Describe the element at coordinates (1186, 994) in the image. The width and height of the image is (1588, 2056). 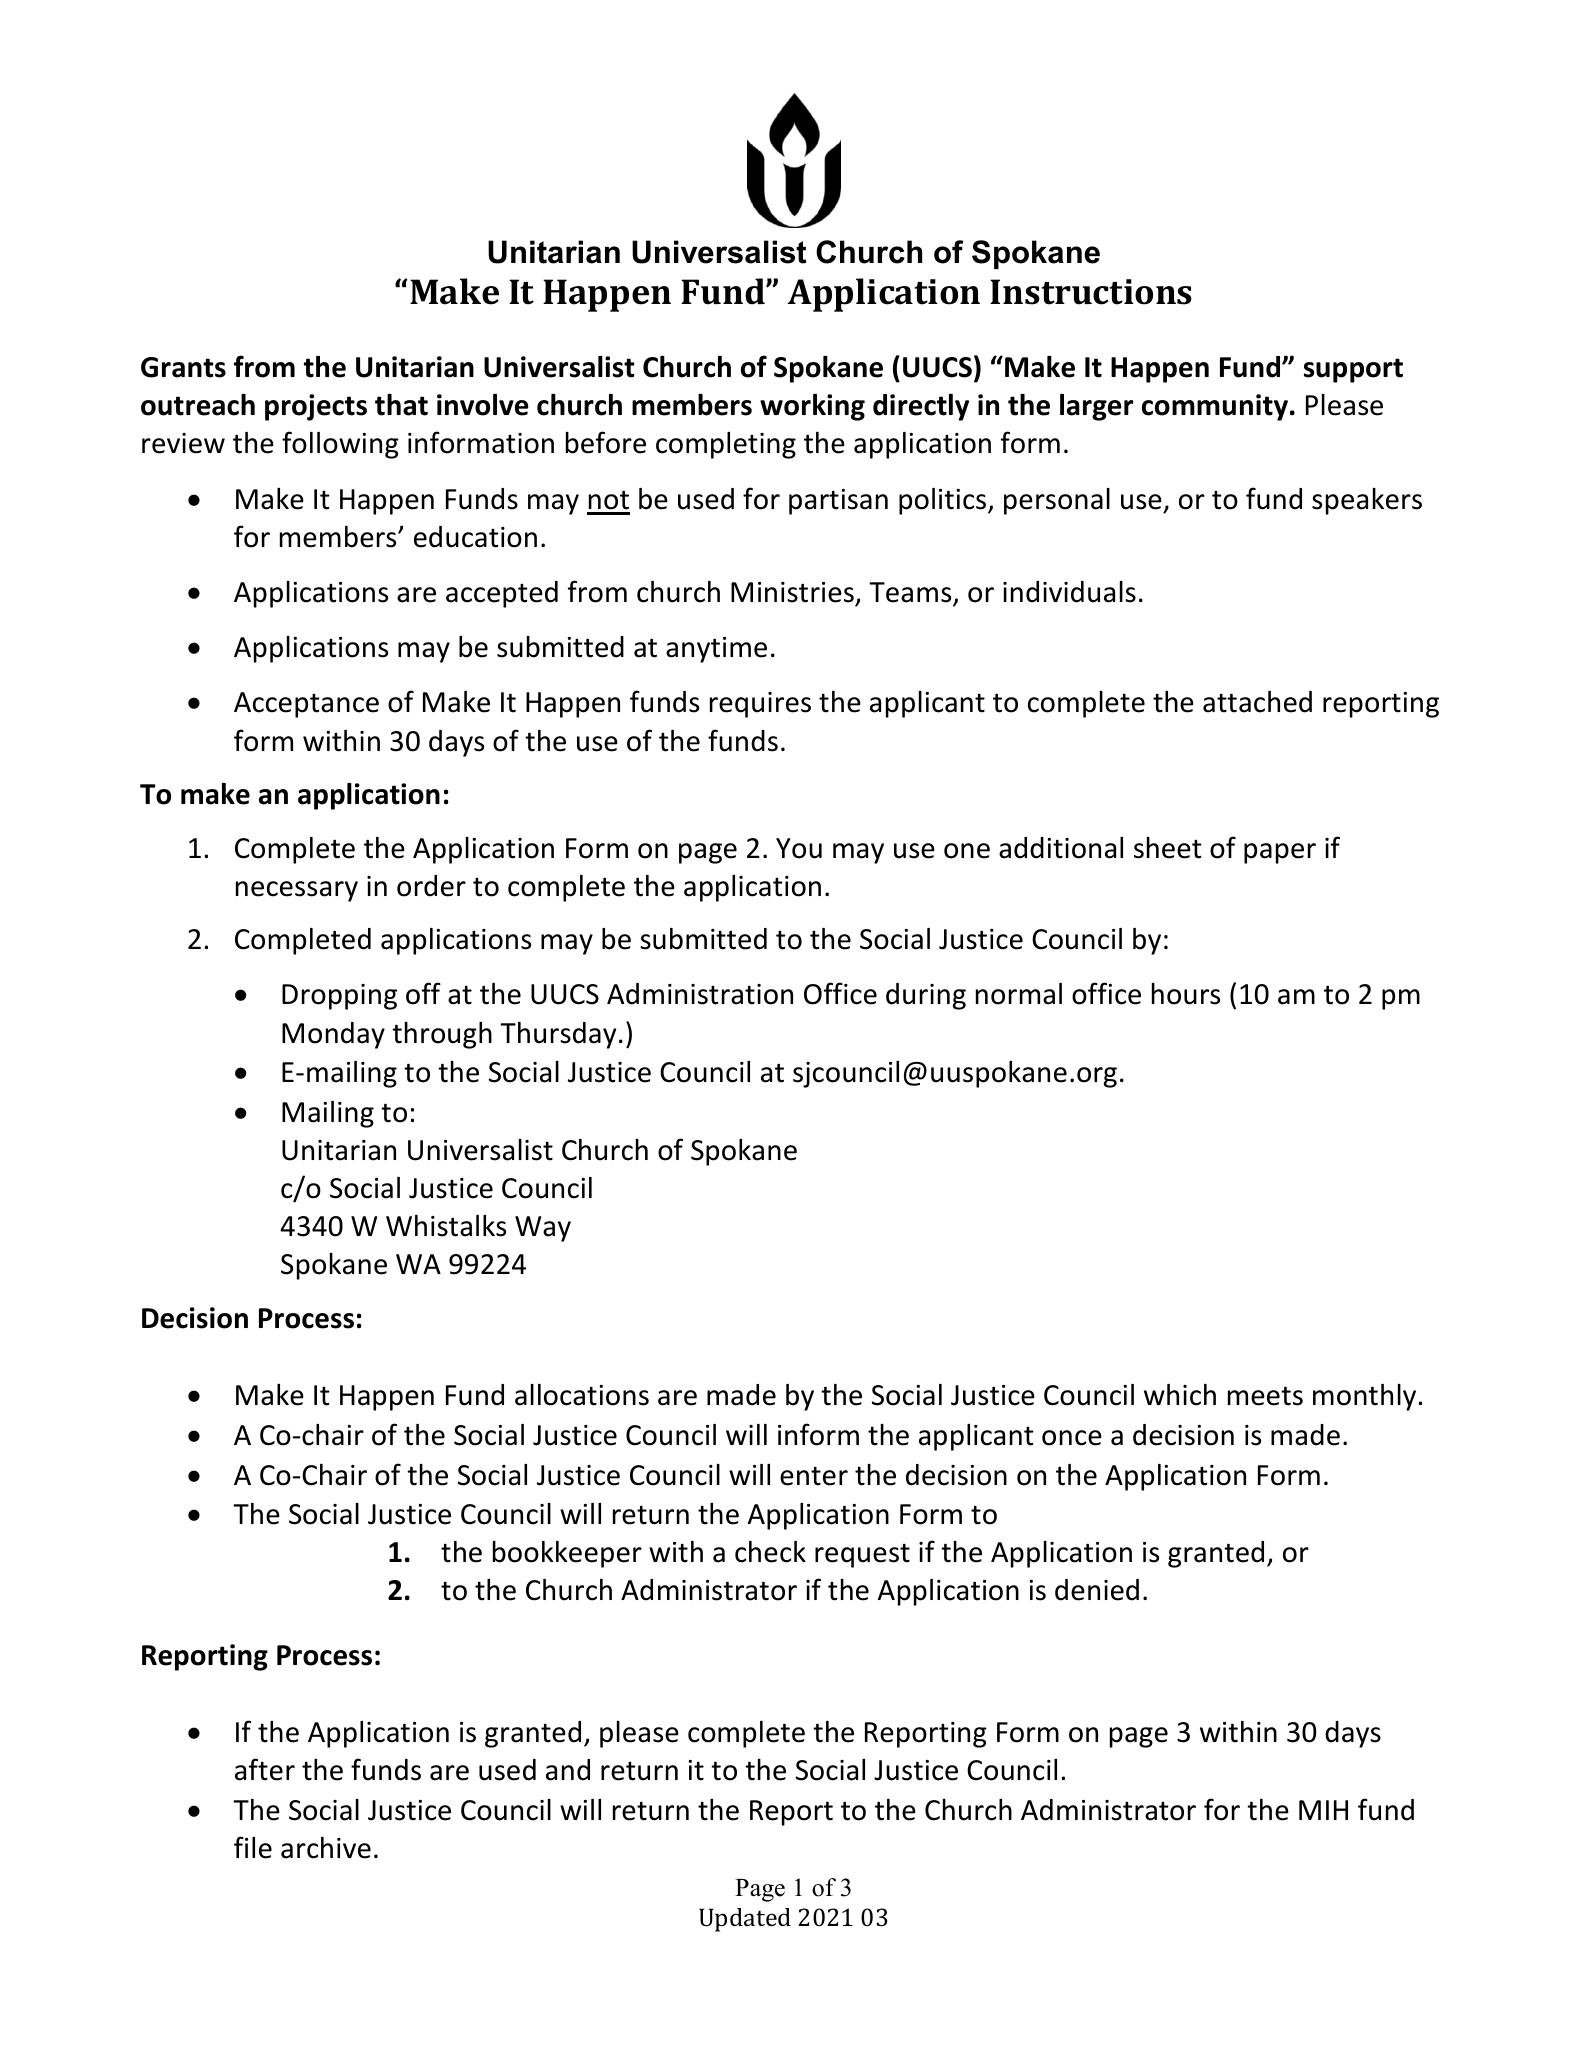
I see `hours` at that location.
